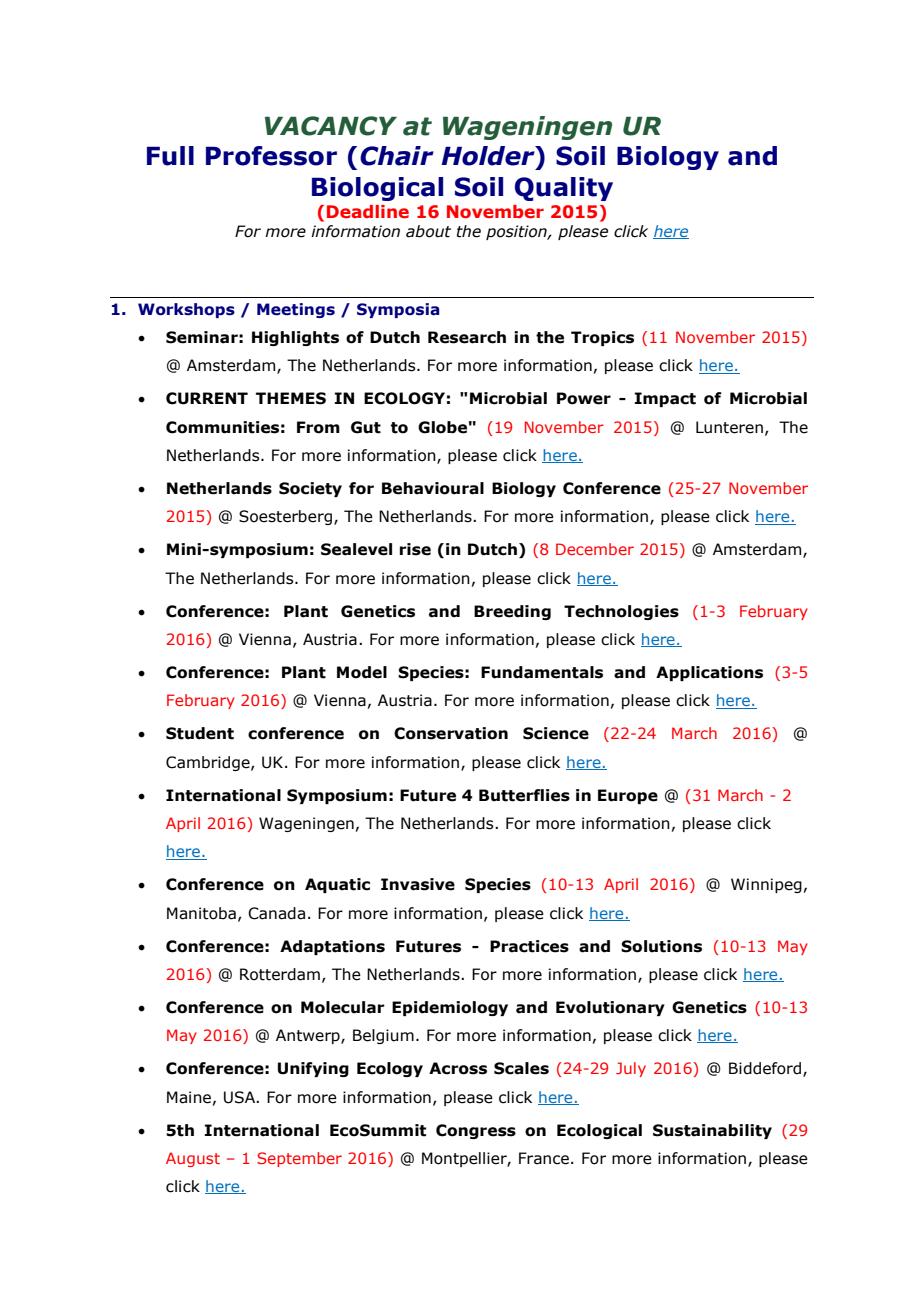  I want to click on Holder, so click(489, 156).
